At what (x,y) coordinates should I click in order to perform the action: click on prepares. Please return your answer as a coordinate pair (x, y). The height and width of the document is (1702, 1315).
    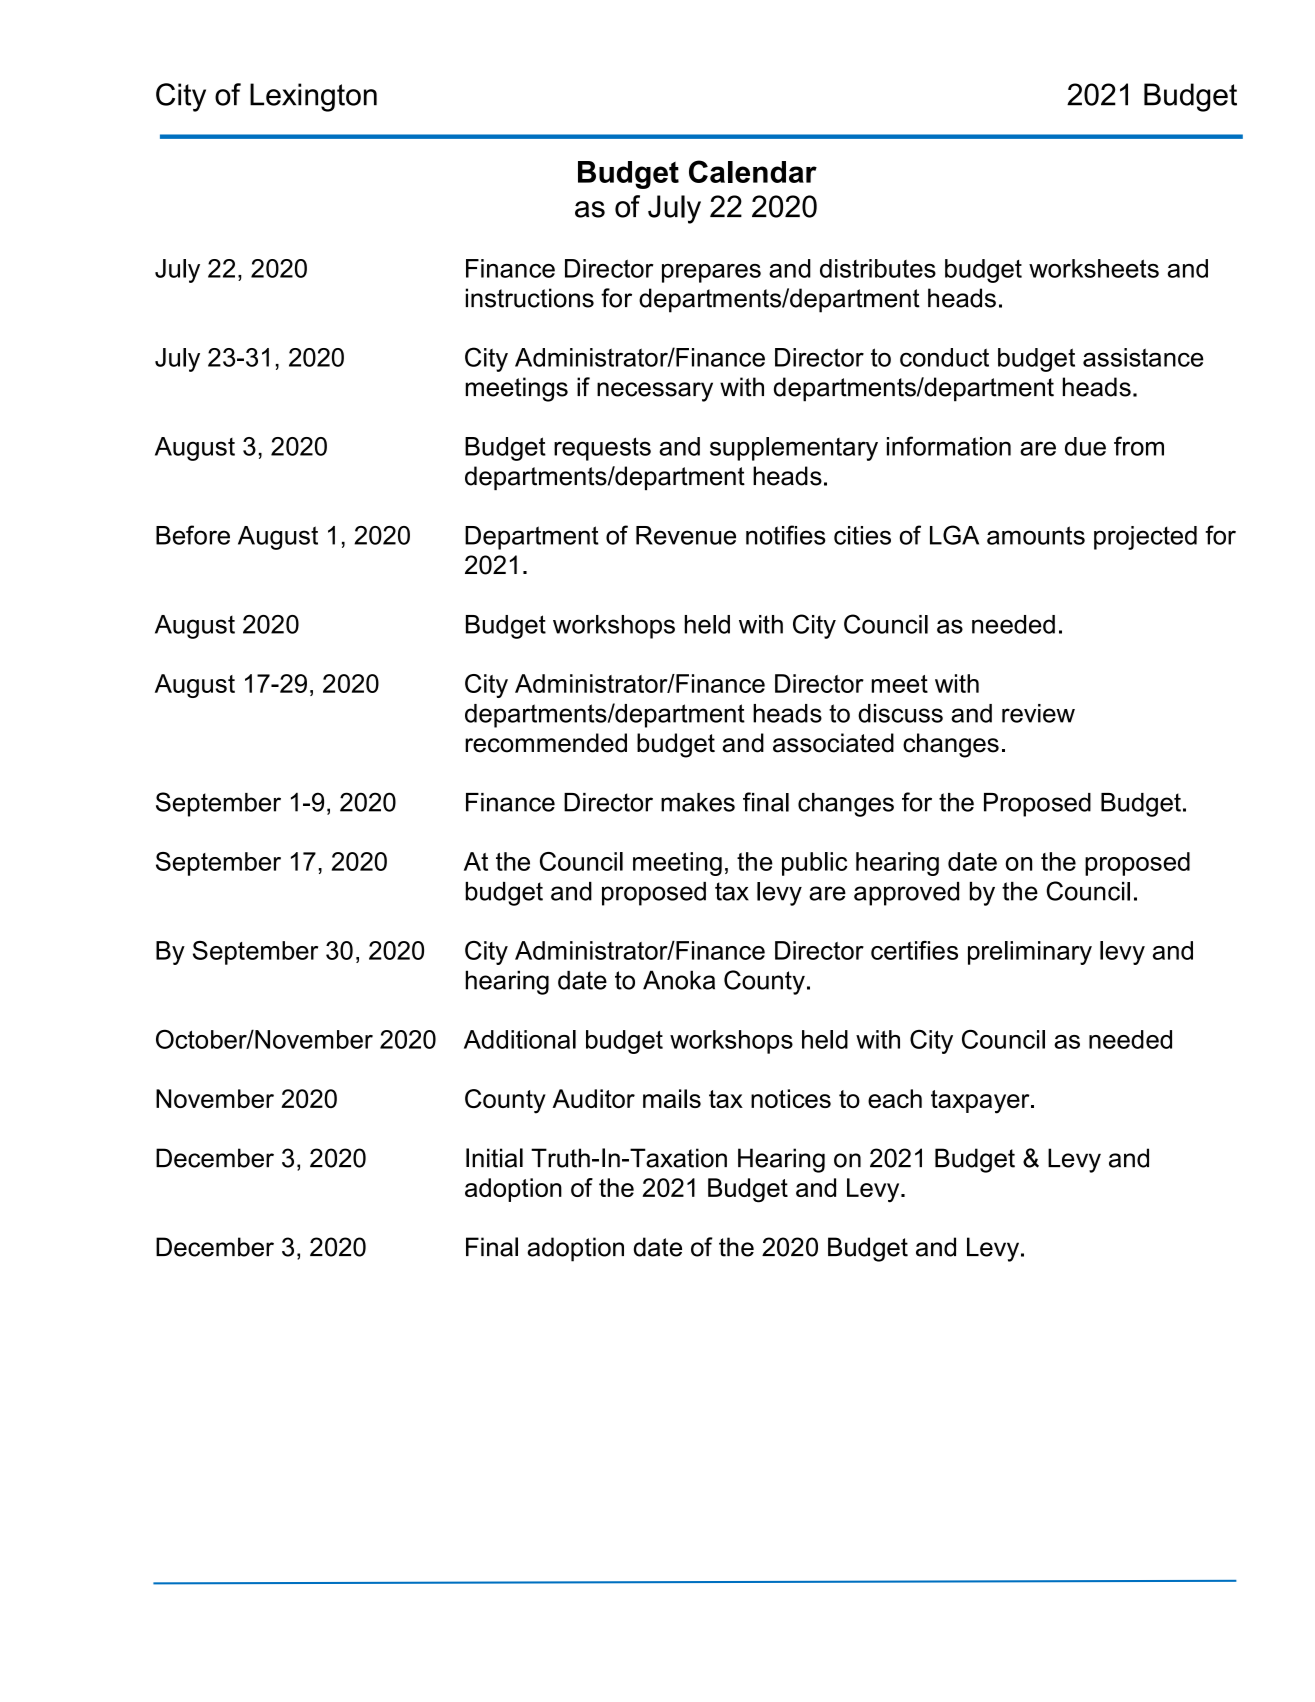
    Looking at the image, I should click on (711, 273).
